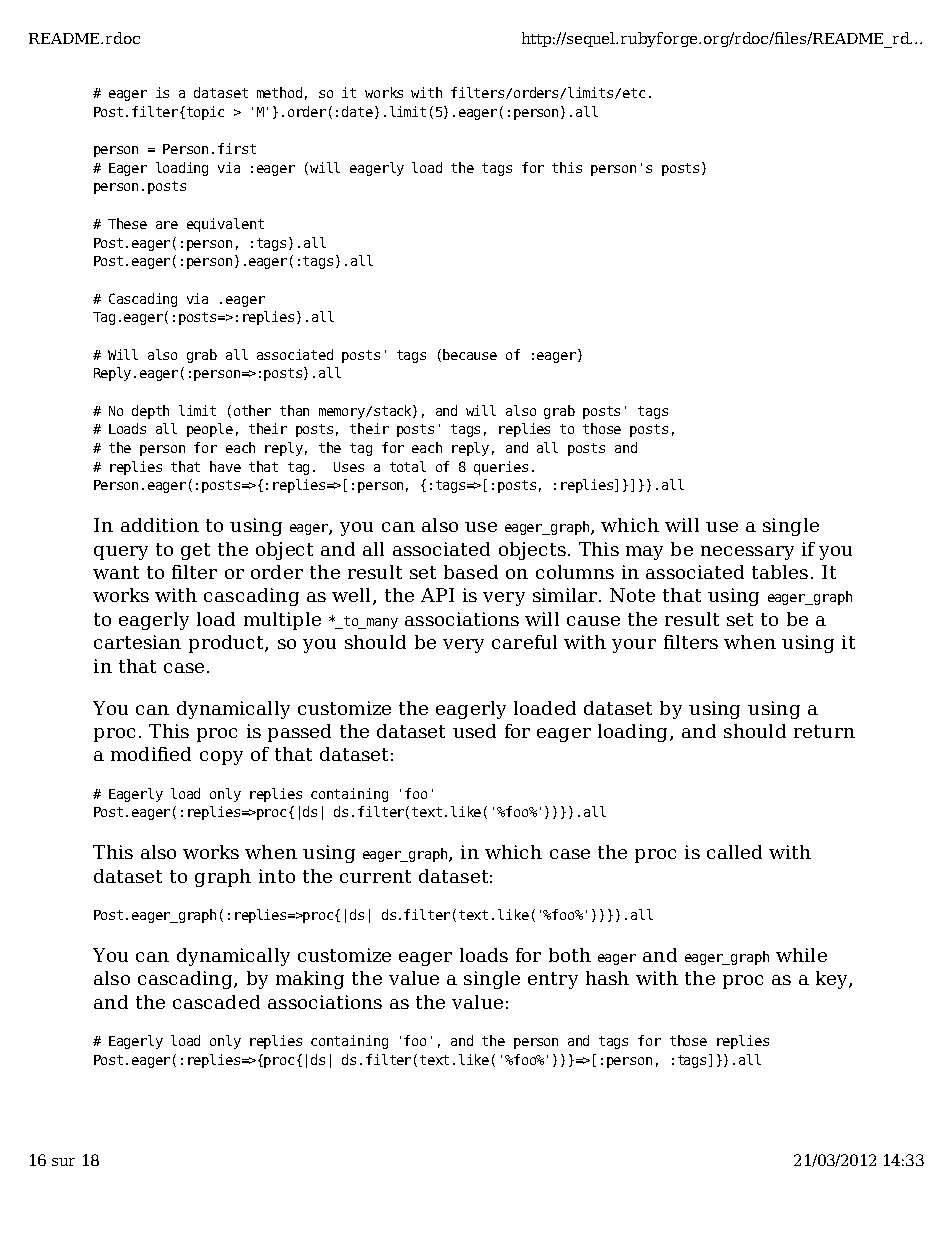  What do you see at coordinates (63, 1162) in the screenshot?
I see `sur` at bounding box center [63, 1162].
